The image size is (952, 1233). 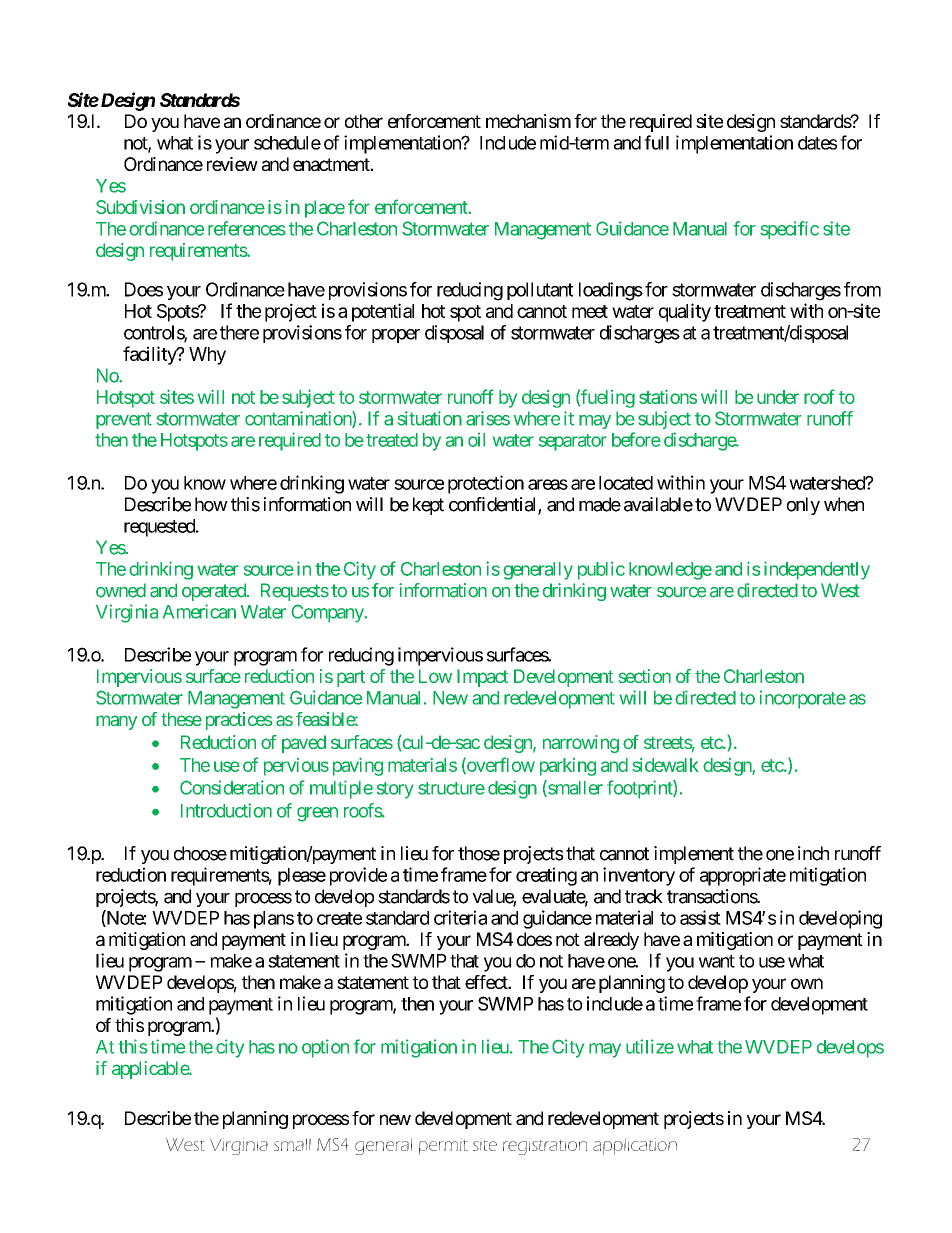 What do you see at coordinates (528, 121) in the screenshot?
I see `mechanism` at bounding box center [528, 121].
